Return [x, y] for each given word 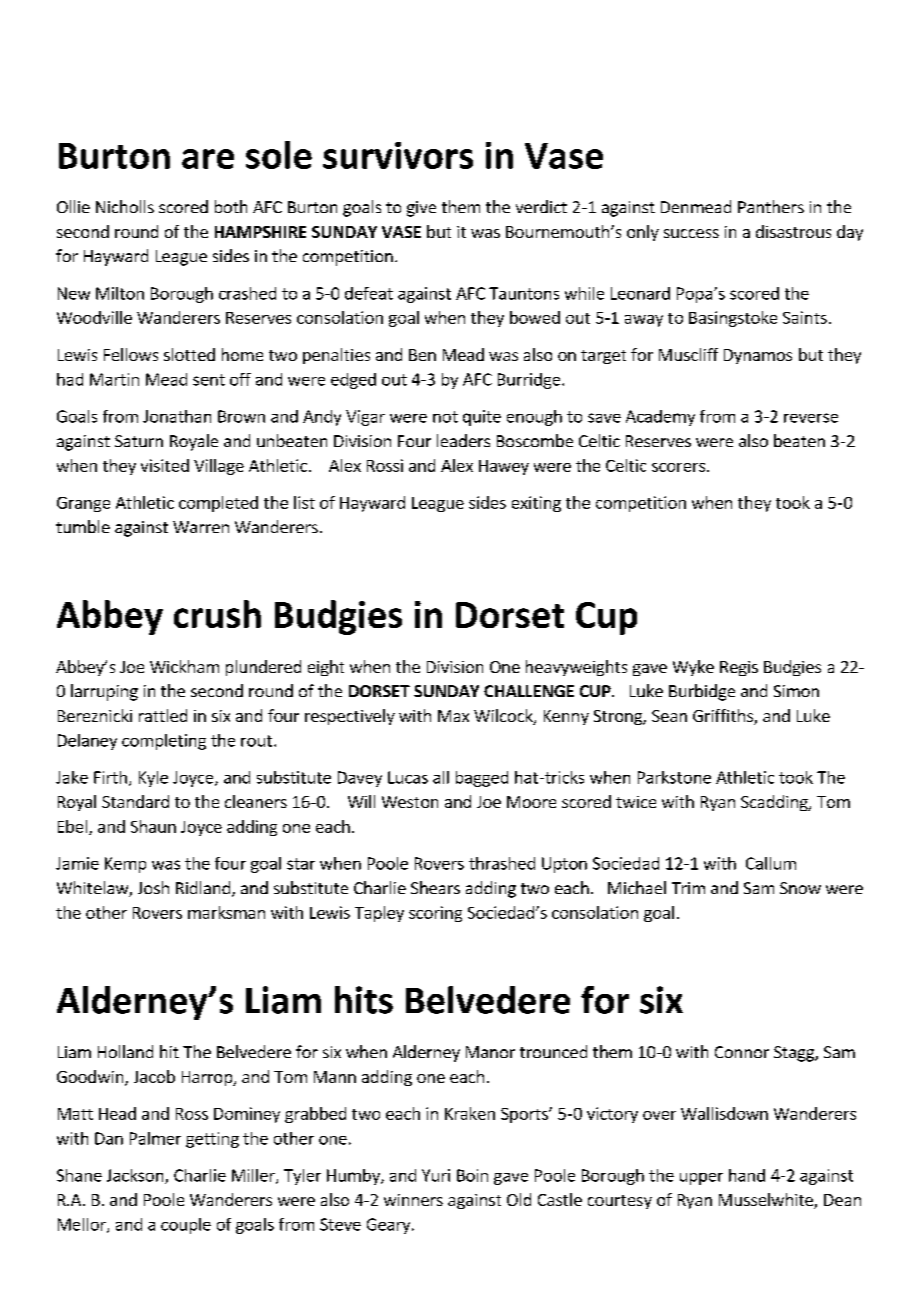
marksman [226, 912]
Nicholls [125, 206]
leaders [463, 440]
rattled [163, 715]
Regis [739, 668]
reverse [811, 418]
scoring [435, 914]
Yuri [436, 1175]
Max [453, 716]
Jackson [136, 1176]
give [421, 209]
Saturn [139, 441]
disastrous [793, 231]
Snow [800, 888]
